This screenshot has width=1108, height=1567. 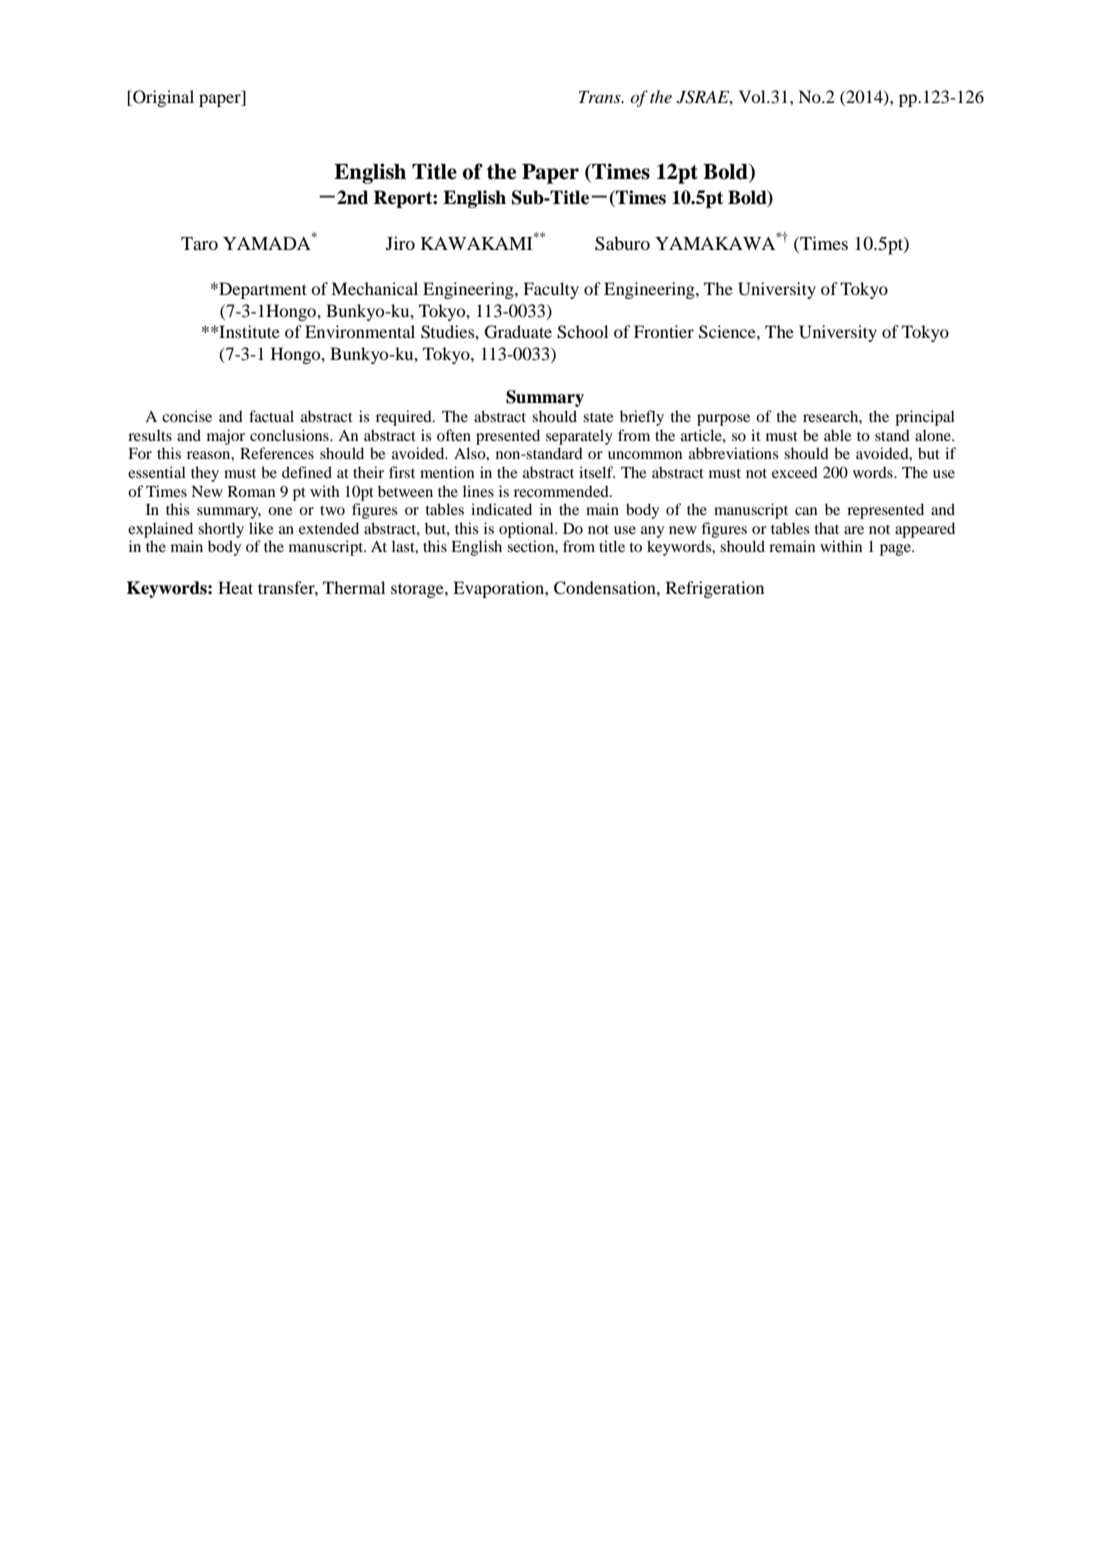 What do you see at coordinates (400, 243) in the screenshot?
I see `Jiro` at bounding box center [400, 243].
